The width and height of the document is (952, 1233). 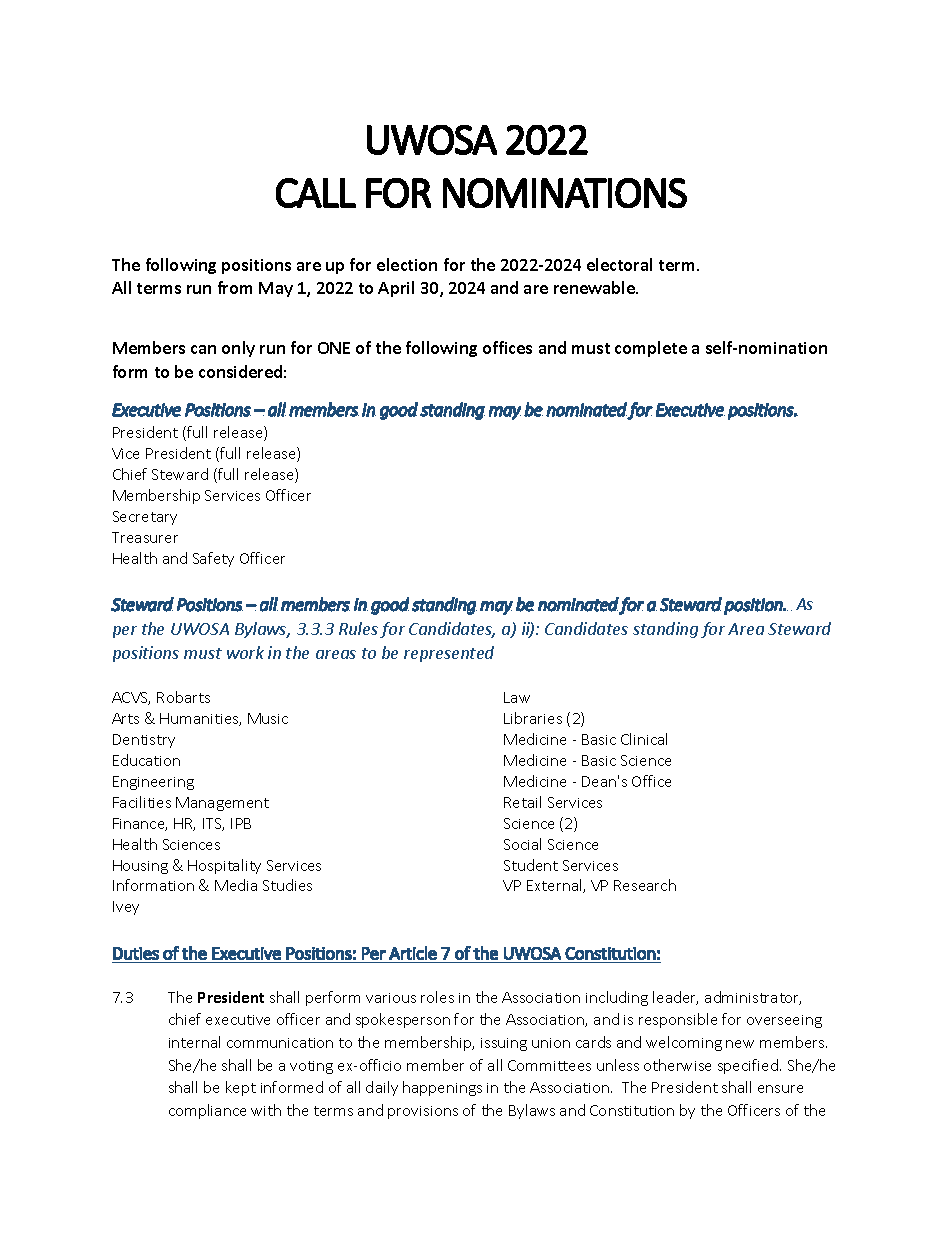 I want to click on happenings, so click(x=442, y=1088).
